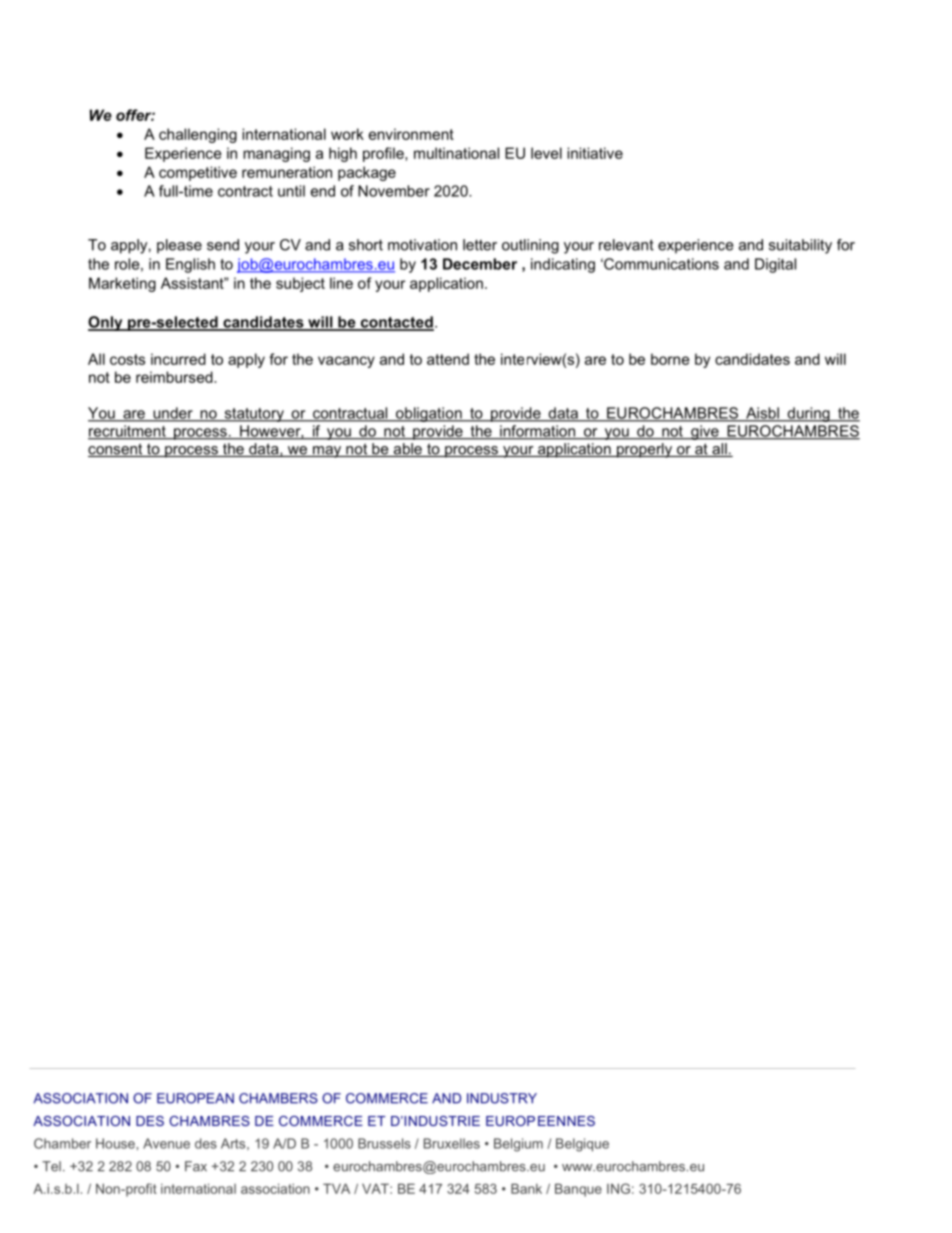  I want to click on initiative, so click(595, 153).
